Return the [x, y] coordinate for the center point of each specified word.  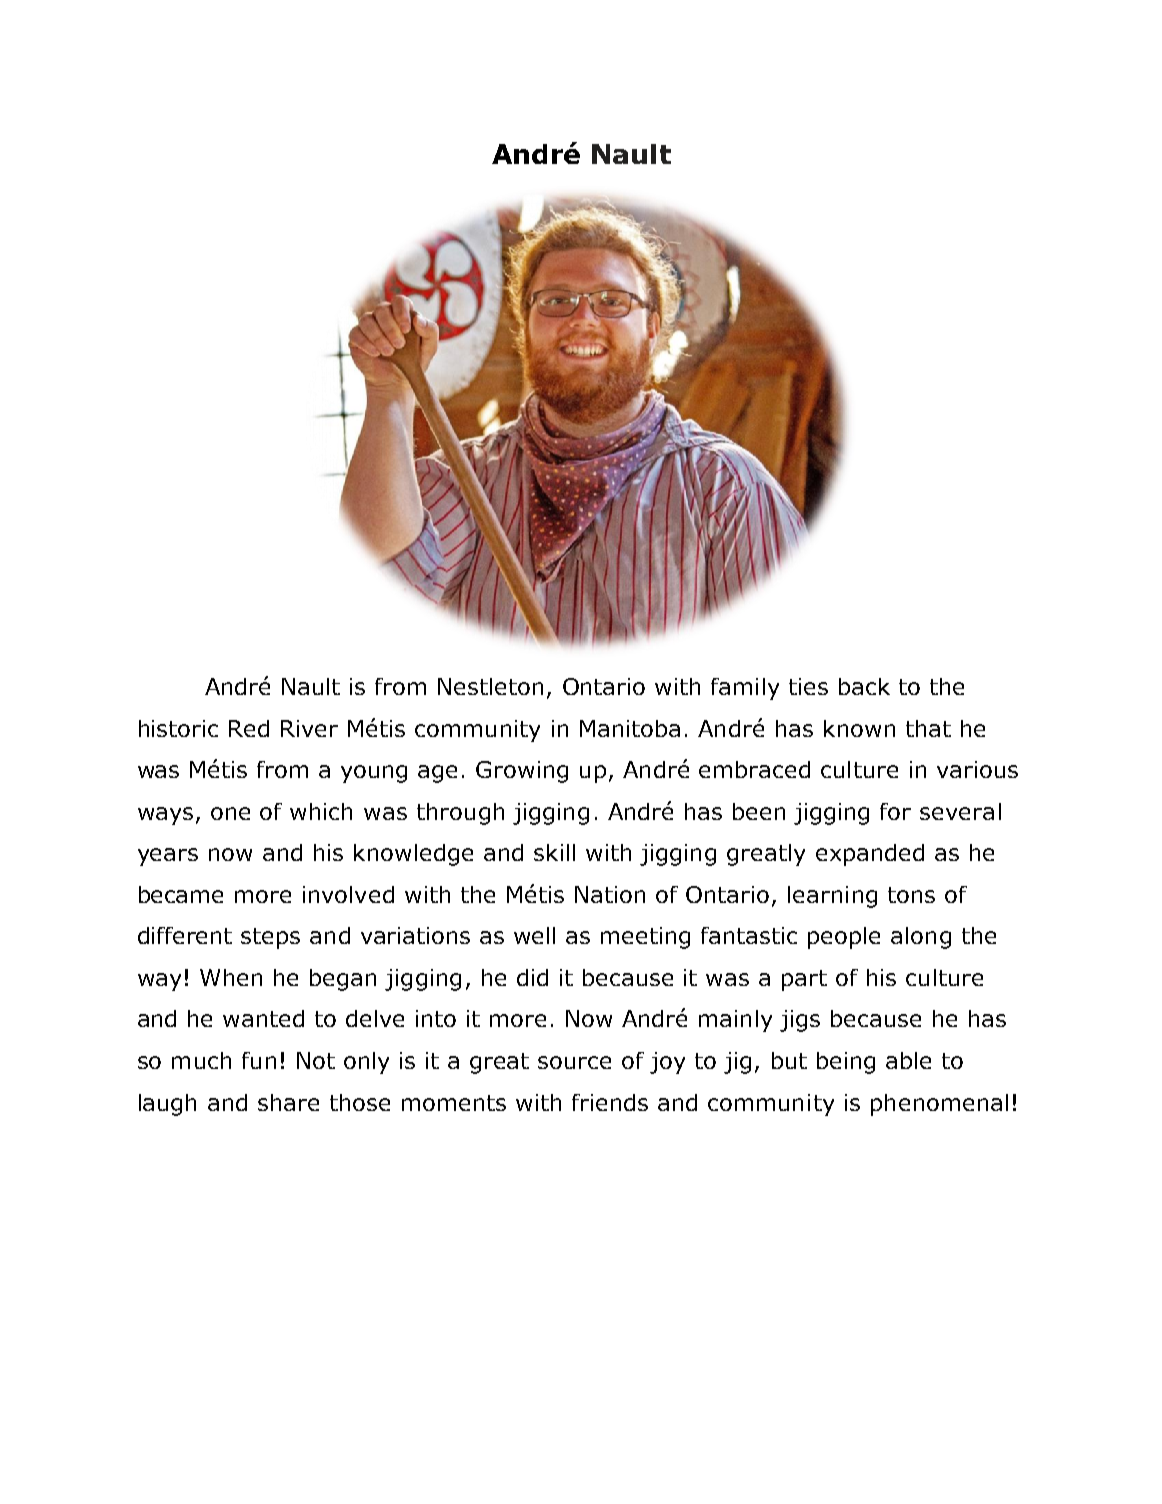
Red [249, 728]
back [864, 686]
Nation [610, 894]
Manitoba [630, 728]
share [288, 1102]
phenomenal [939, 1105]
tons [911, 895]
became [181, 894]
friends [610, 1102]
